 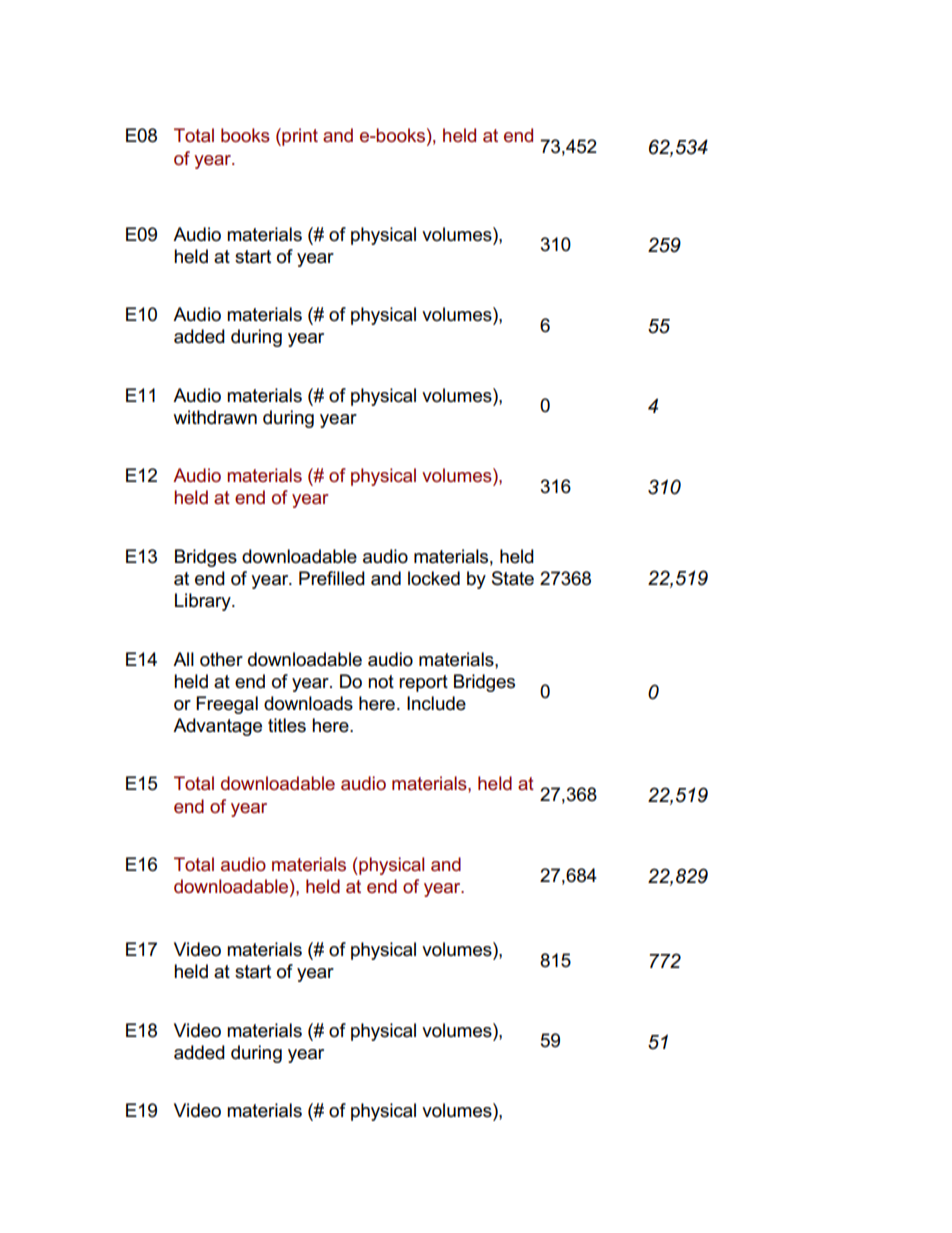 I want to click on locked, so click(x=434, y=578).
